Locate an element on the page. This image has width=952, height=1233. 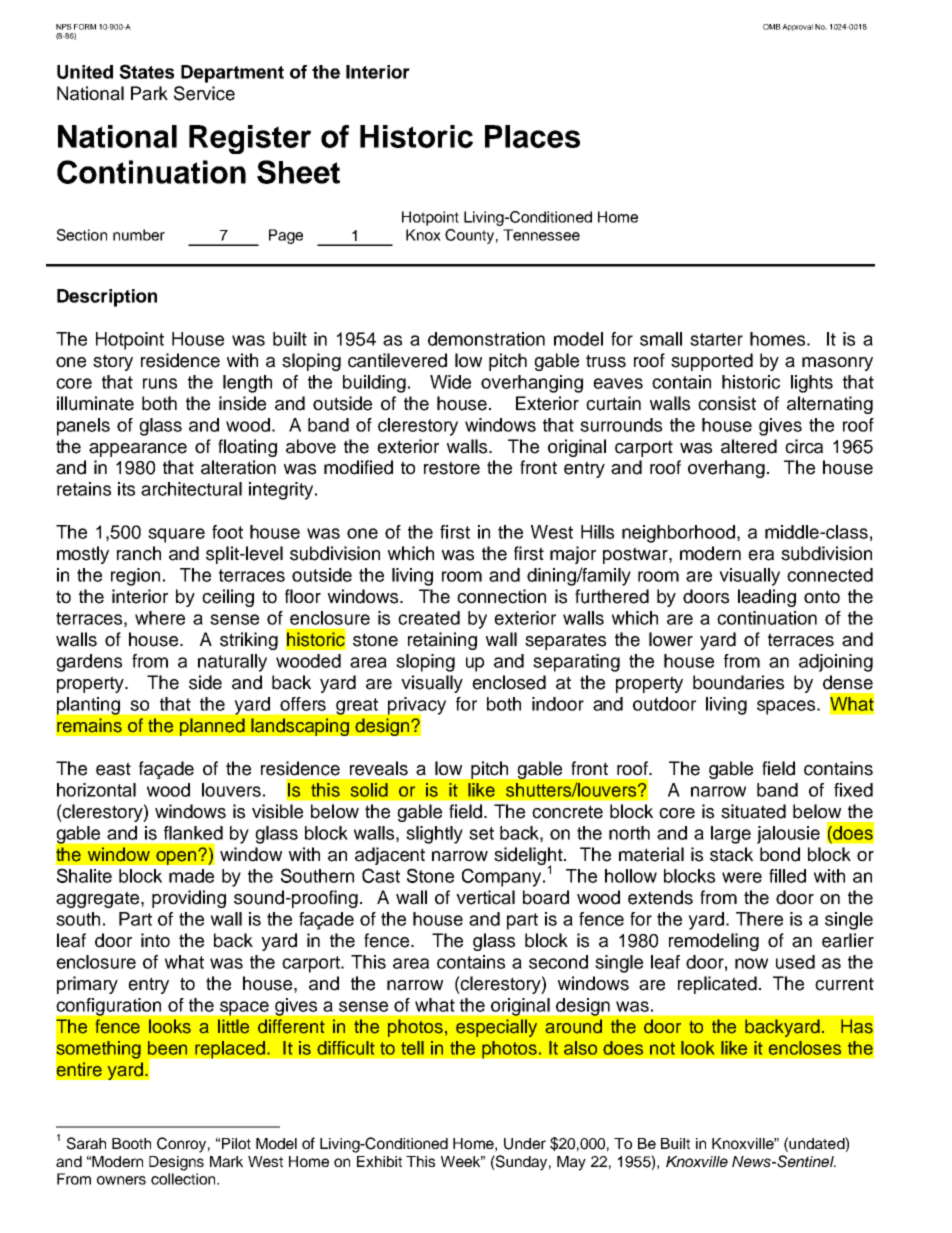
encloses is located at coordinates (805, 1048).
